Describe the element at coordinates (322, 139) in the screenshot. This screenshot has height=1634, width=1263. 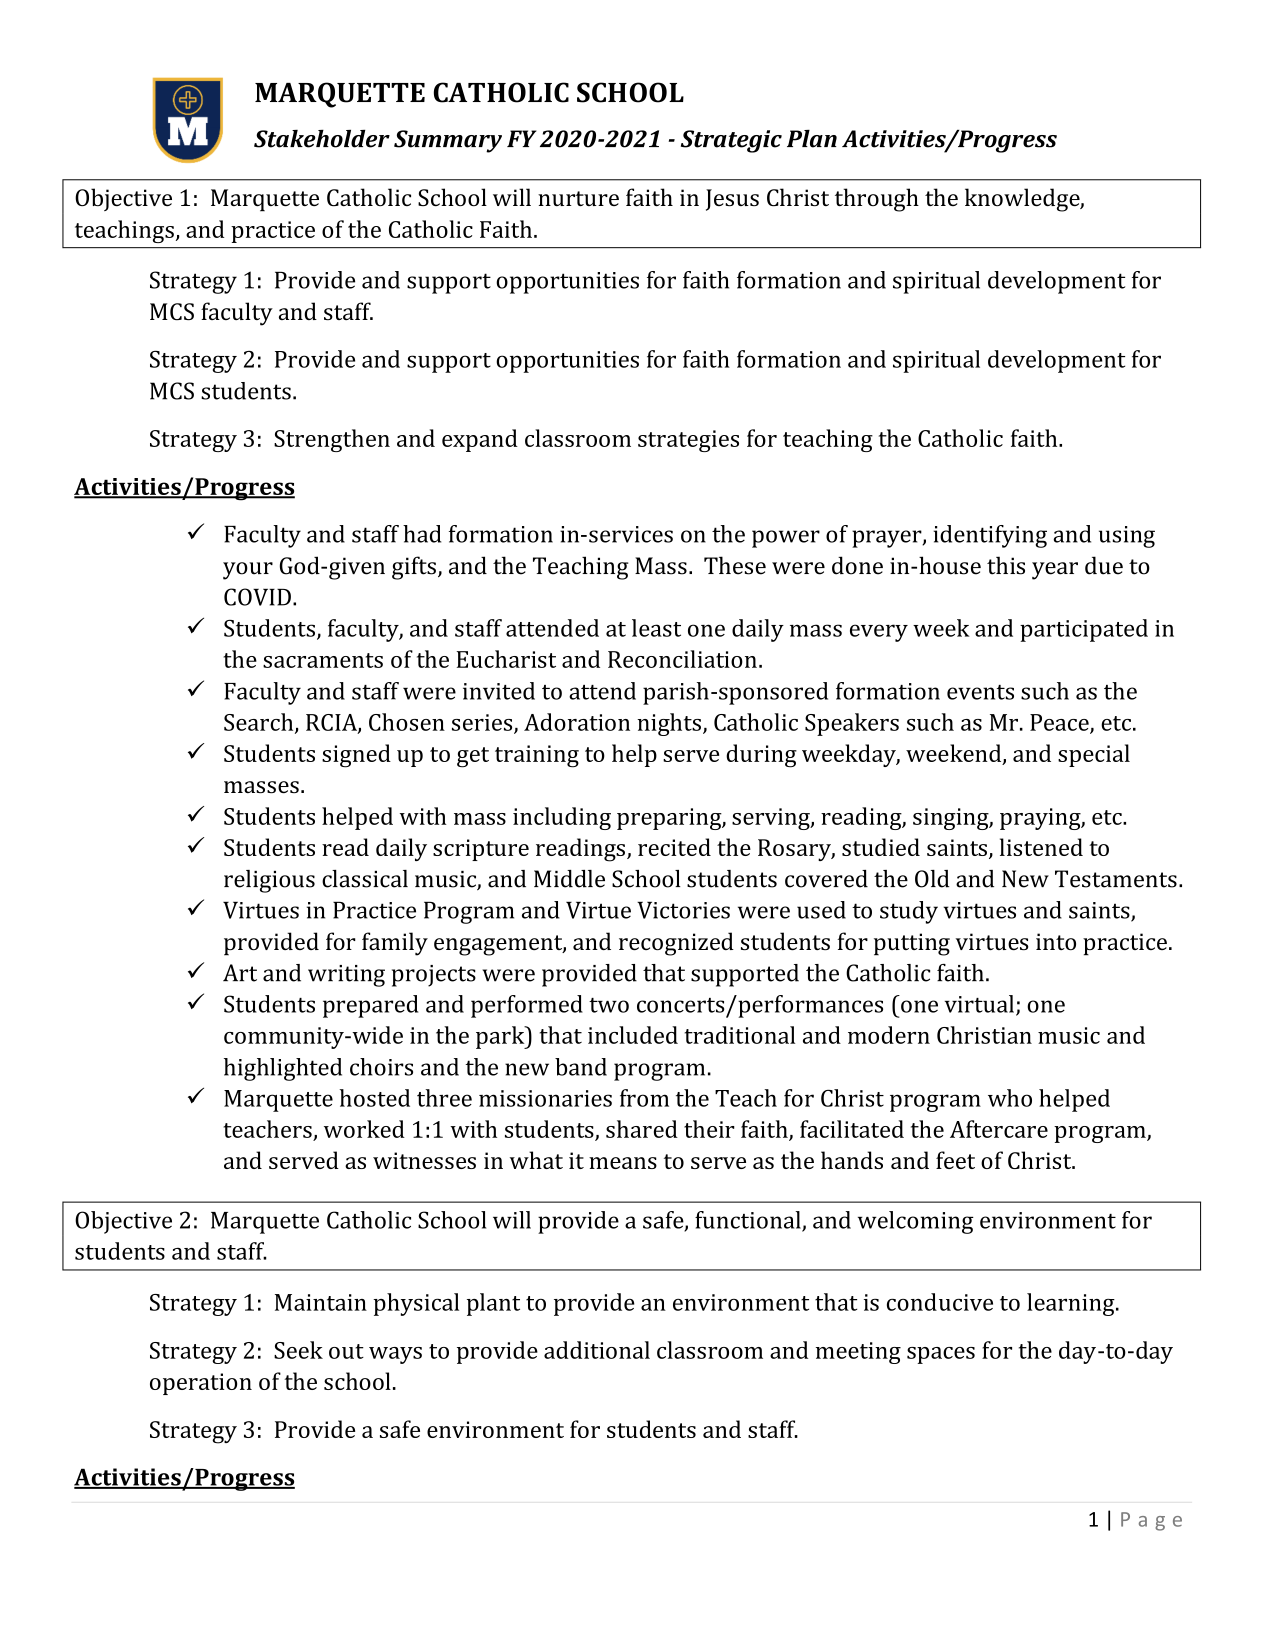
I see `Stakeholder` at that location.
